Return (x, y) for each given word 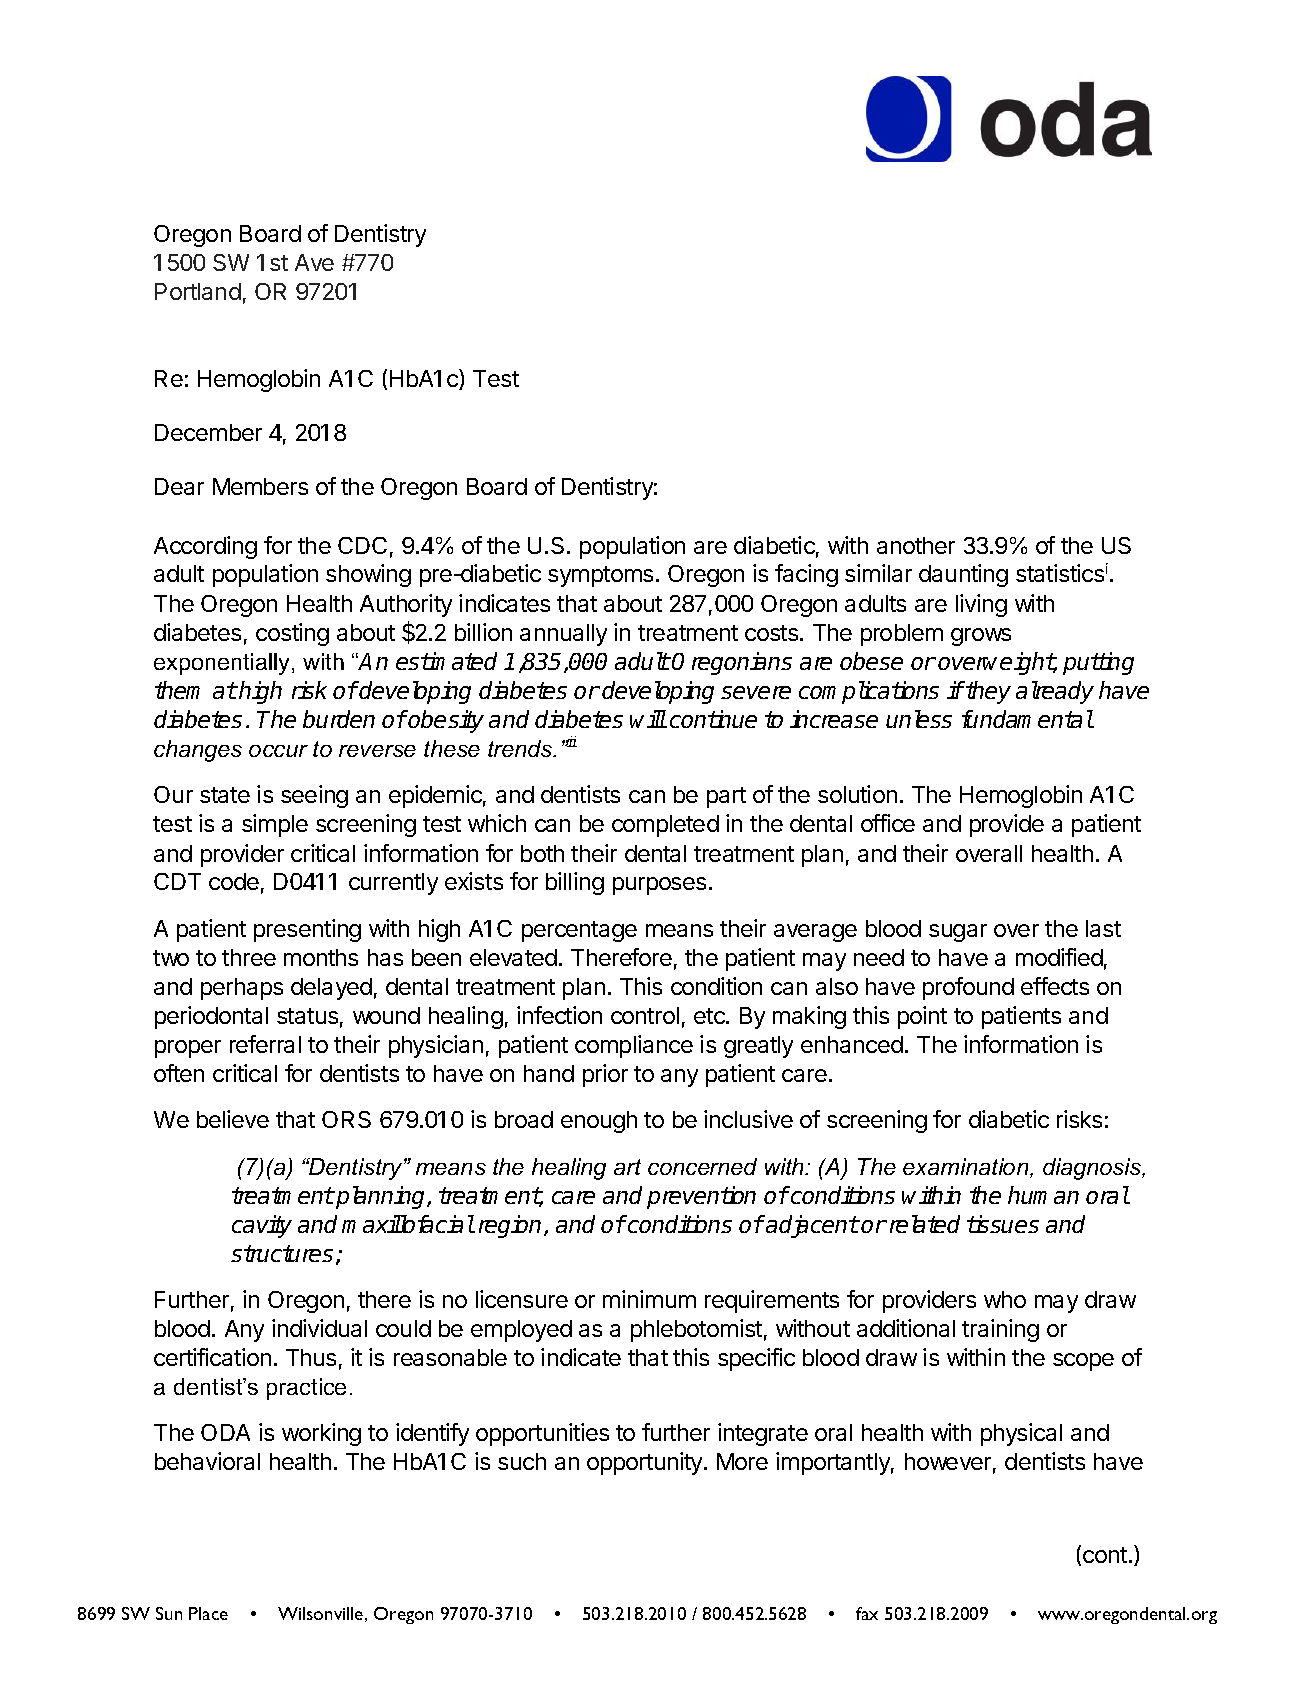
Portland (198, 291)
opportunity (646, 1463)
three (249, 957)
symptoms (600, 576)
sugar (958, 933)
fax (867, 1613)
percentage (579, 931)
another (916, 545)
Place (208, 1613)
